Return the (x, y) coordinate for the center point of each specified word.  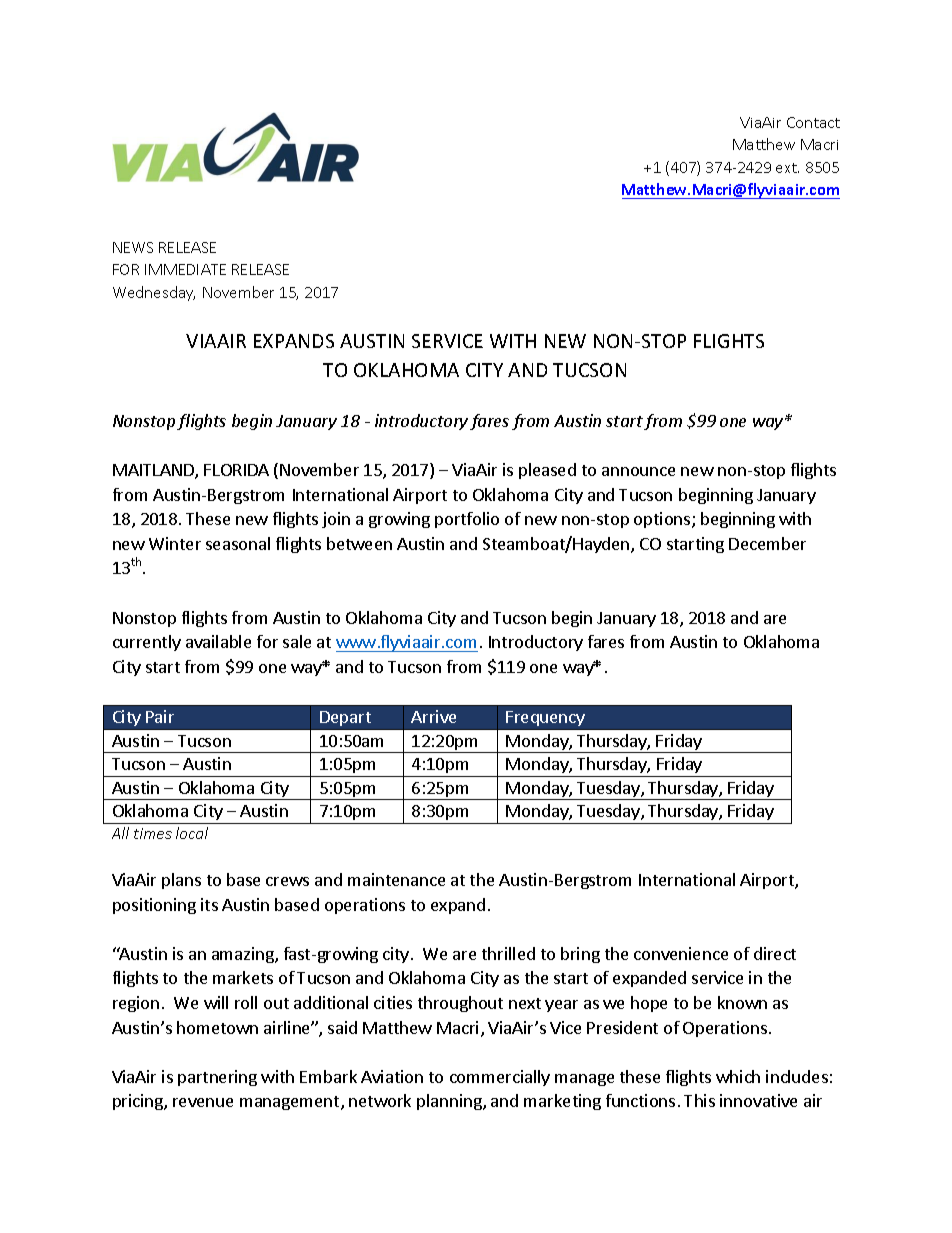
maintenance (396, 879)
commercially (500, 1078)
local (192, 833)
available (218, 641)
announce (638, 471)
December (767, 543)
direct (775, 953)
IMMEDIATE (185, 269)
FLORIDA (236, 470)
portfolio (467, 520)
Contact (813, 122)
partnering (217, 1078)
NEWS (133, 247)
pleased (547, 471)
